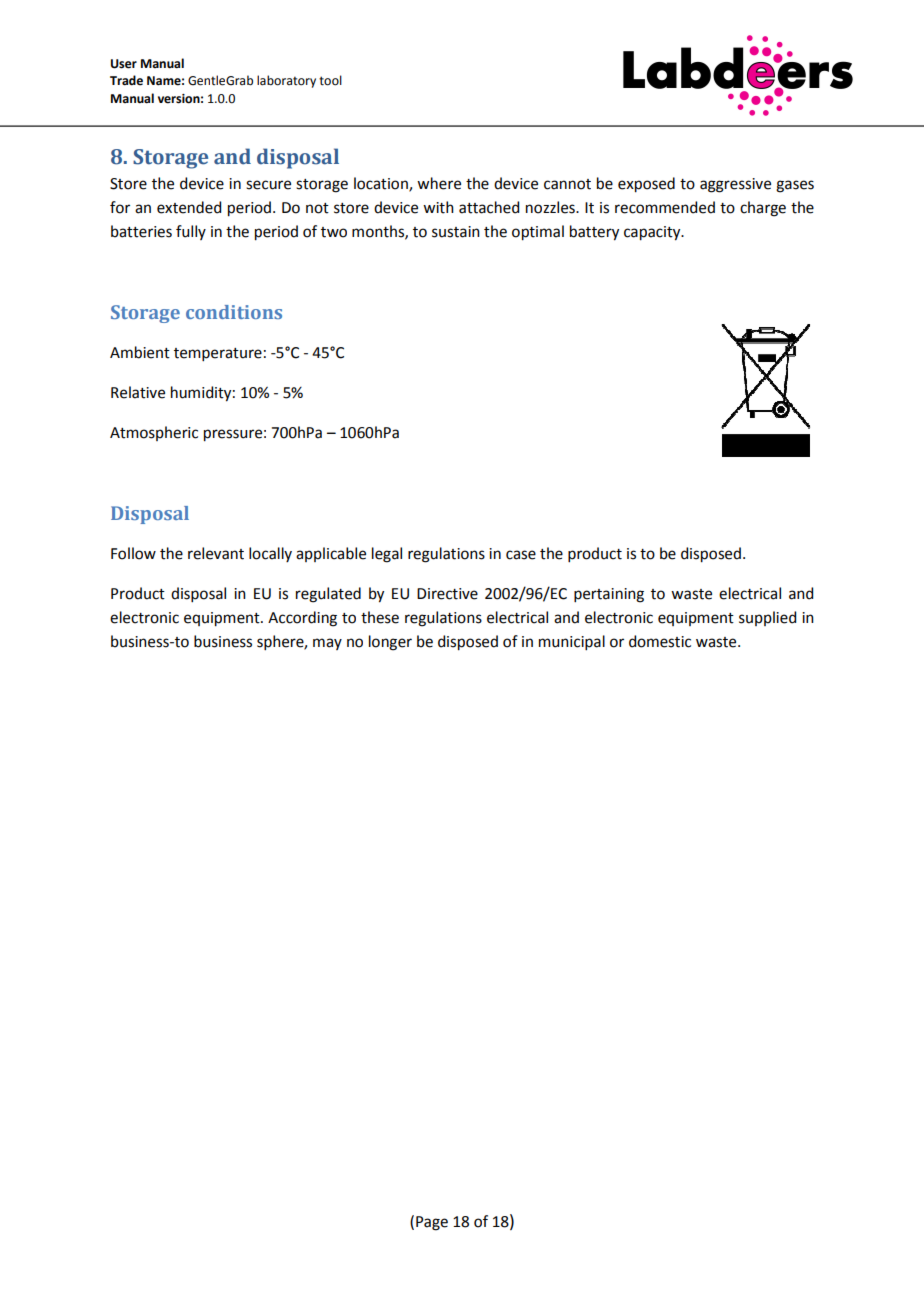  What do you see at coordinates (126, 80) in the document?
I see `Trade` at bounding box center [126, 80].
